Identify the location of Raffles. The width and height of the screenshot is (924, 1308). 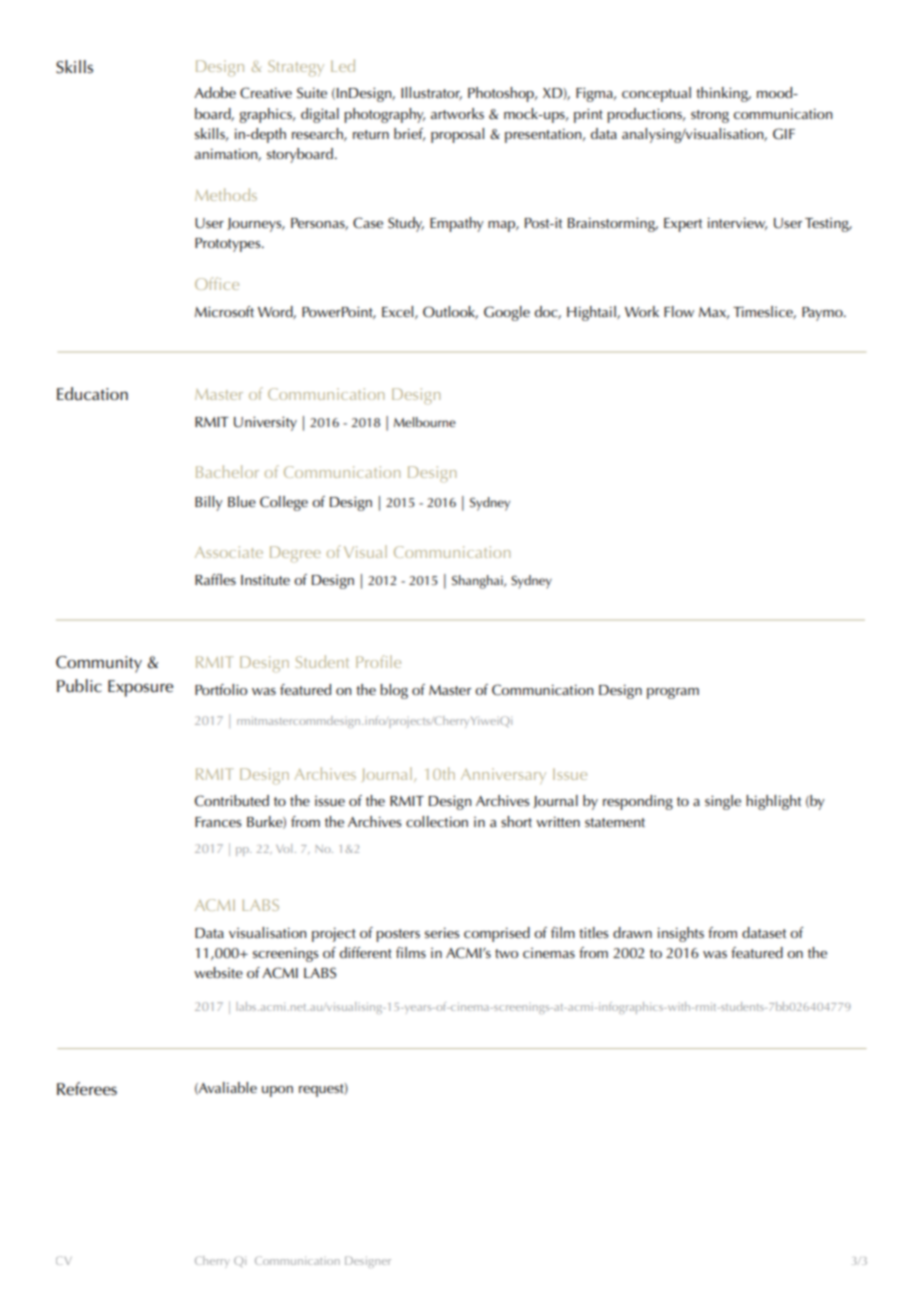
(215, 579).
